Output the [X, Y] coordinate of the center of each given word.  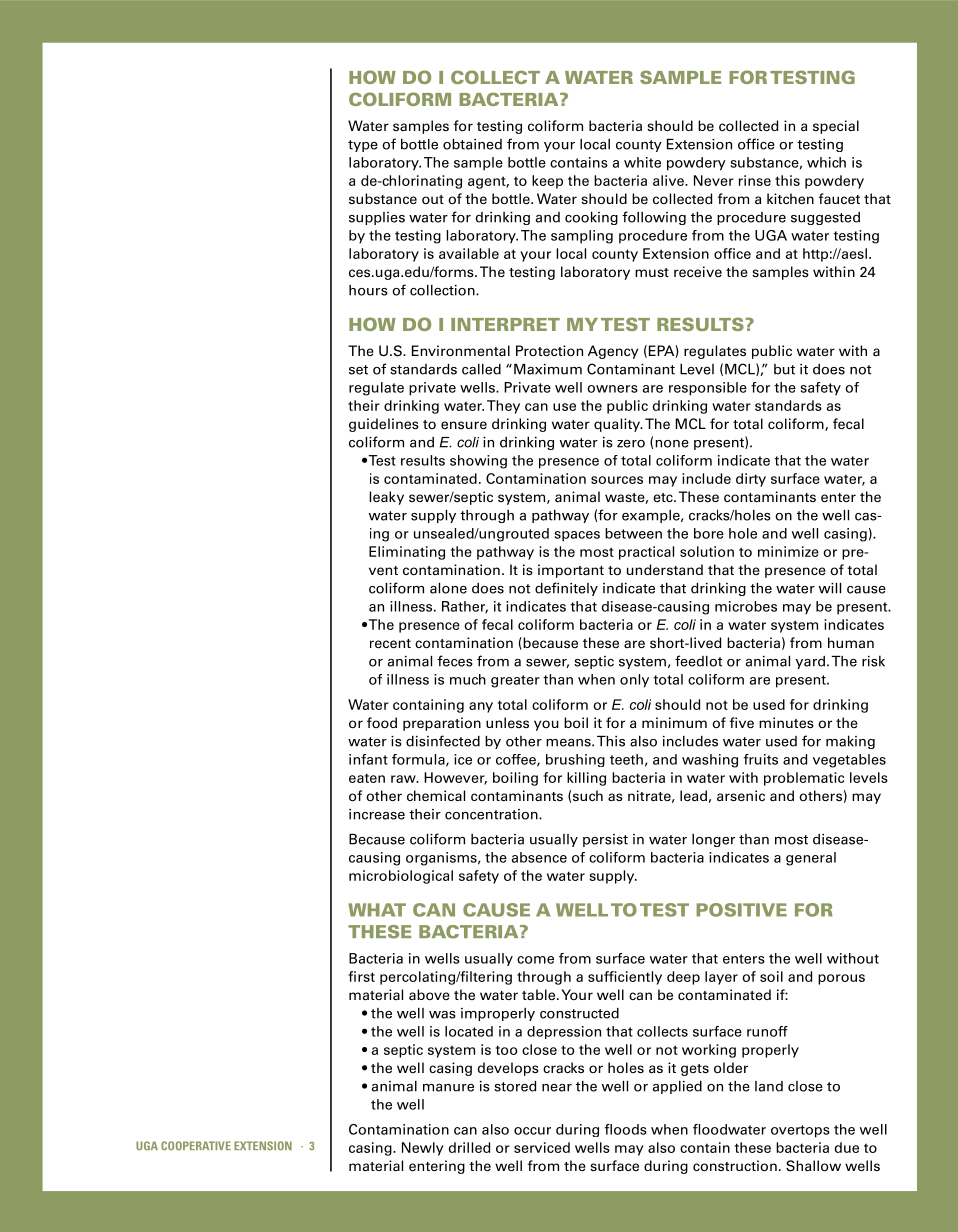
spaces [577, 536]
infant [368, 759]
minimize [788, 551]
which [826, 162]
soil [771, 976]
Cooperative [196, 1145]
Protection [549, 350]
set [358, 370]
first [361, 976]
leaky [386, 498]
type [363, 146]
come [535, 960]
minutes [786, 722]
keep [547, 182]
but [784, 369]
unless [507, 722]
